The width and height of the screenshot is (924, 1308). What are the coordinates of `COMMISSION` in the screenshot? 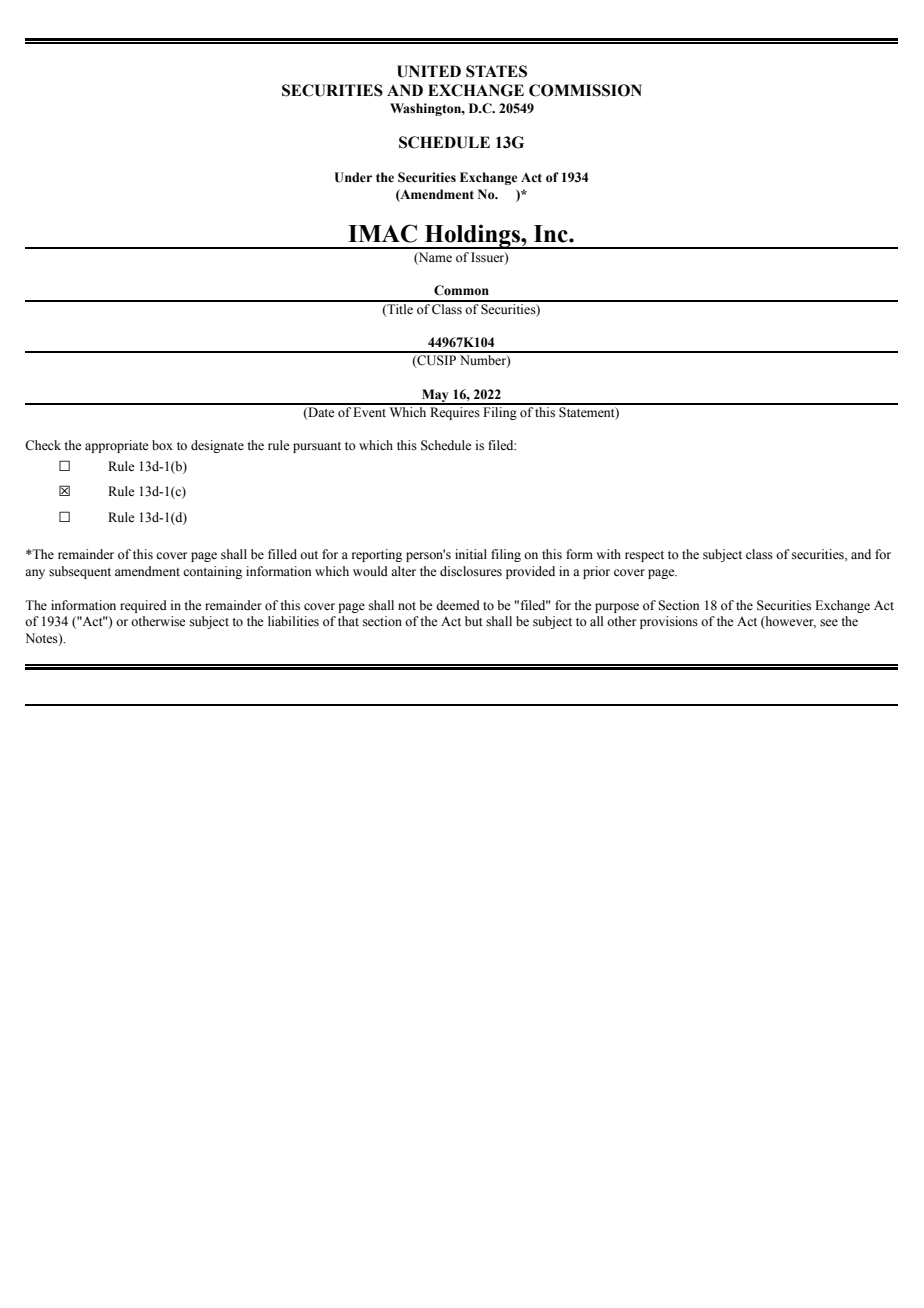 It's located at (585, 90).
